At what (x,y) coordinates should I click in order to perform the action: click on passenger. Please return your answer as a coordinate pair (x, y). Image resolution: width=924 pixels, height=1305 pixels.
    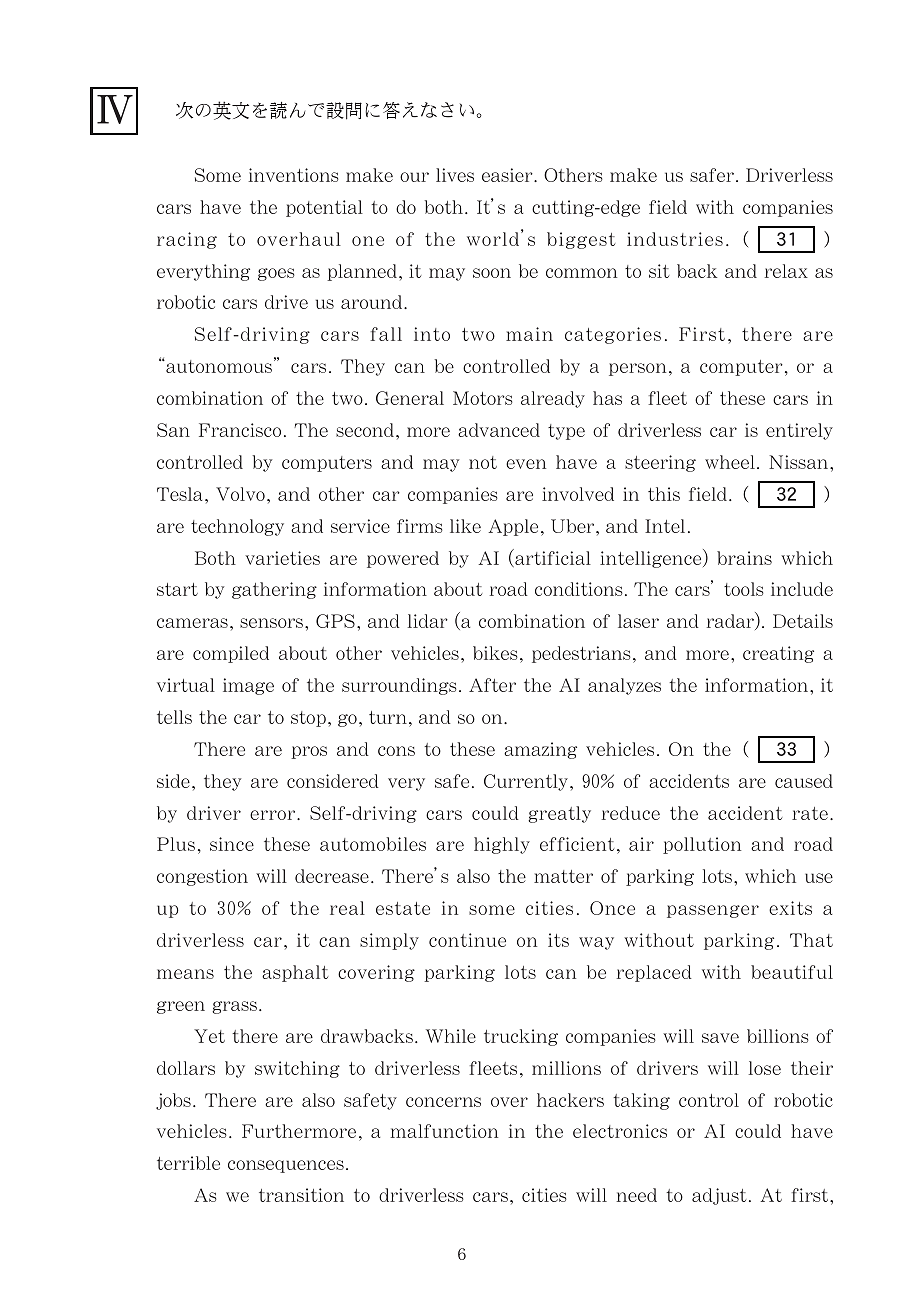
    Looking at the image, I should click on (713, 911).
